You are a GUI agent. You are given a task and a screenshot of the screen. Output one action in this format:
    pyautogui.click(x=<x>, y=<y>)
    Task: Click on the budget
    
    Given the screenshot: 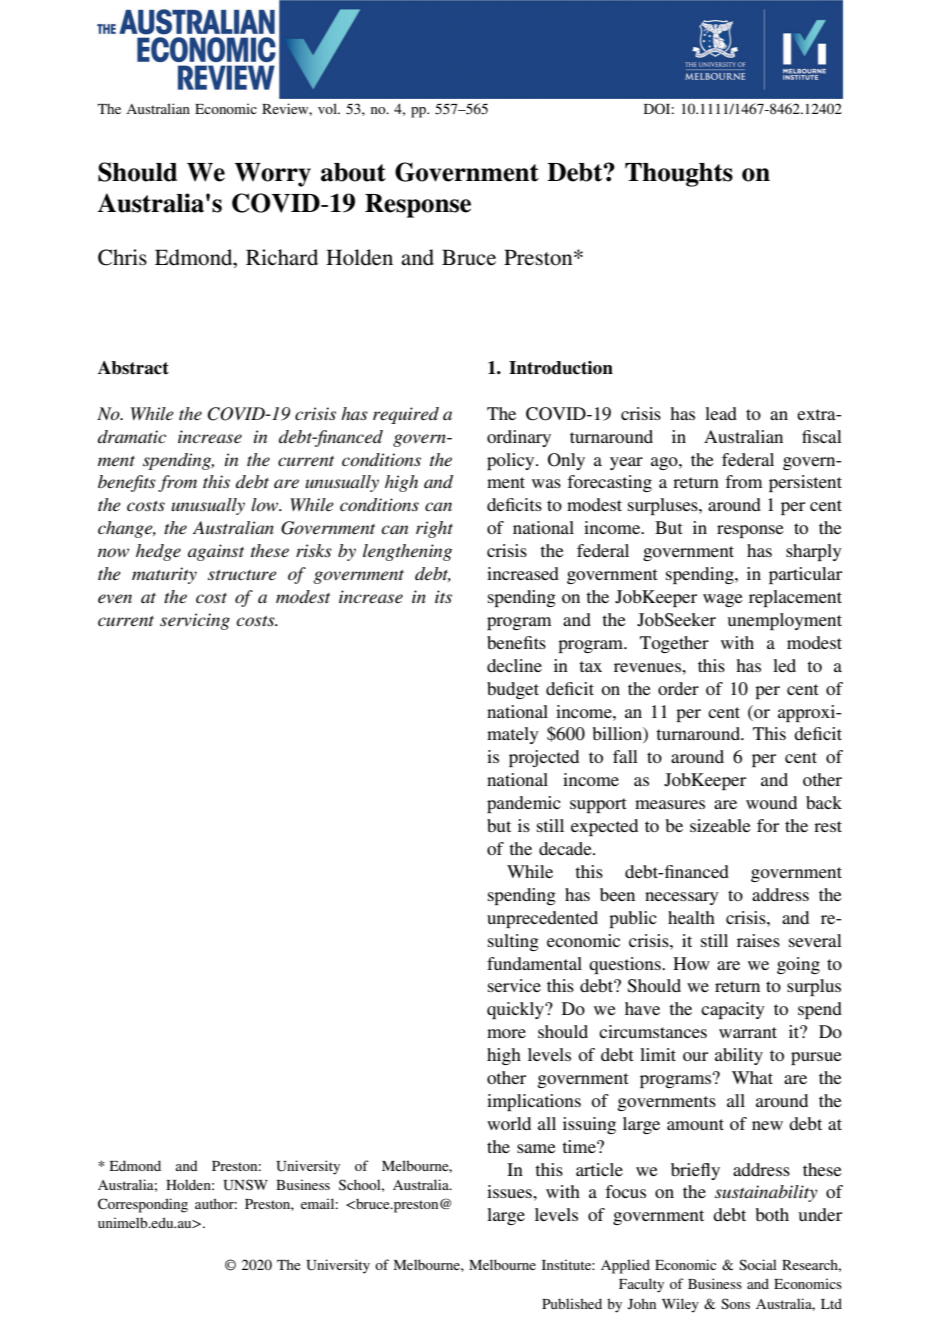 What is the action you would take?
    pyautogui.click(x=513, y=690)
